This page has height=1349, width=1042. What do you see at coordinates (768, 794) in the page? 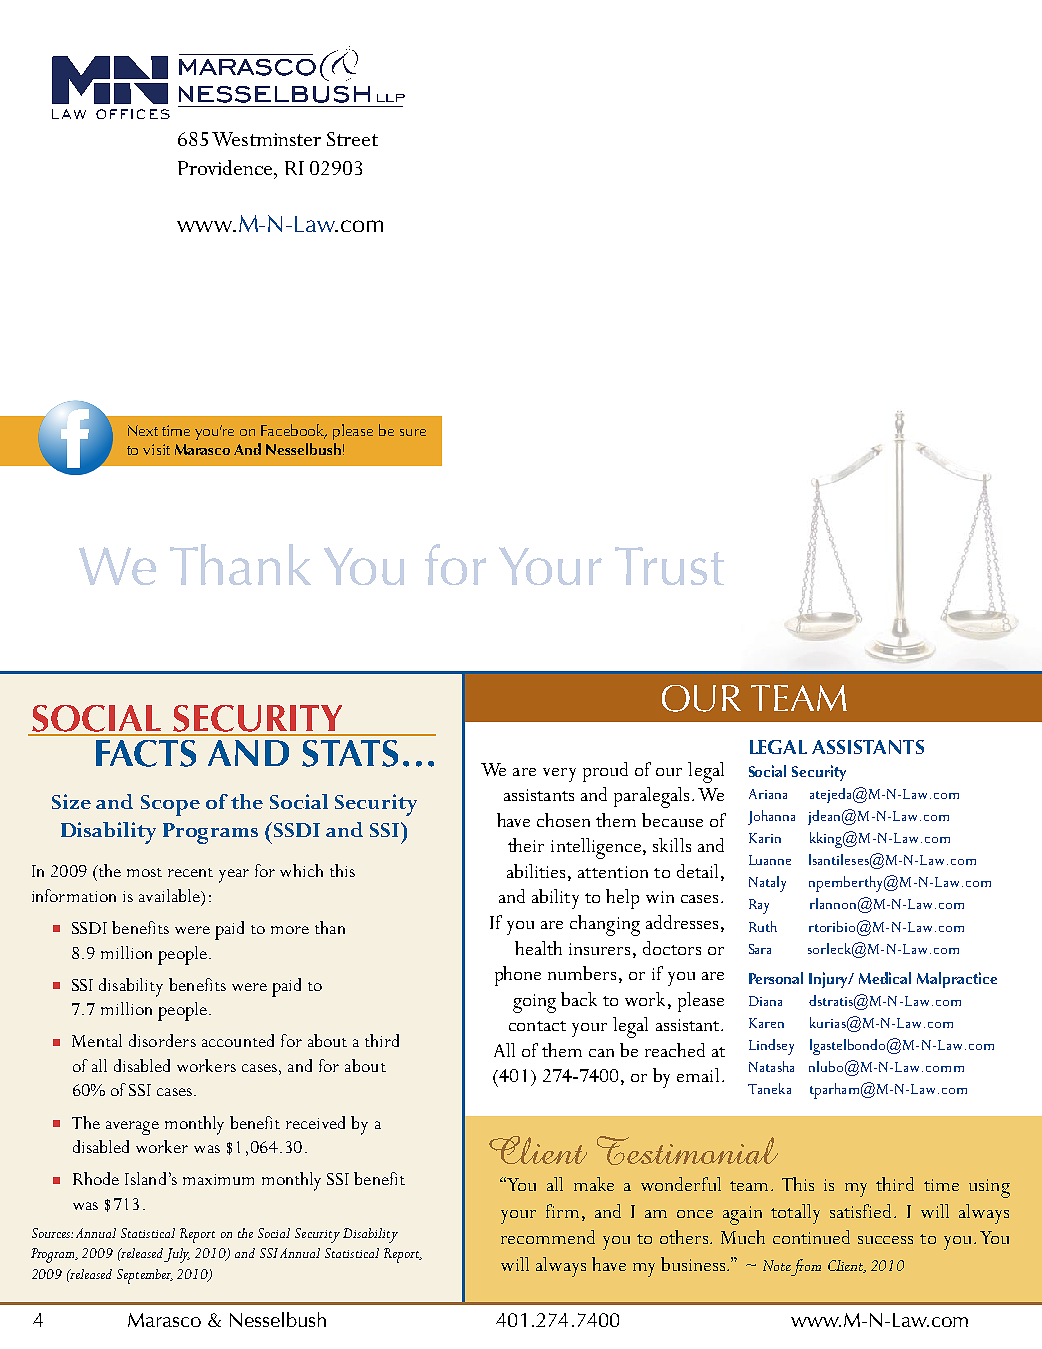
I see `Ariana` at bounding box center [768, 794].
